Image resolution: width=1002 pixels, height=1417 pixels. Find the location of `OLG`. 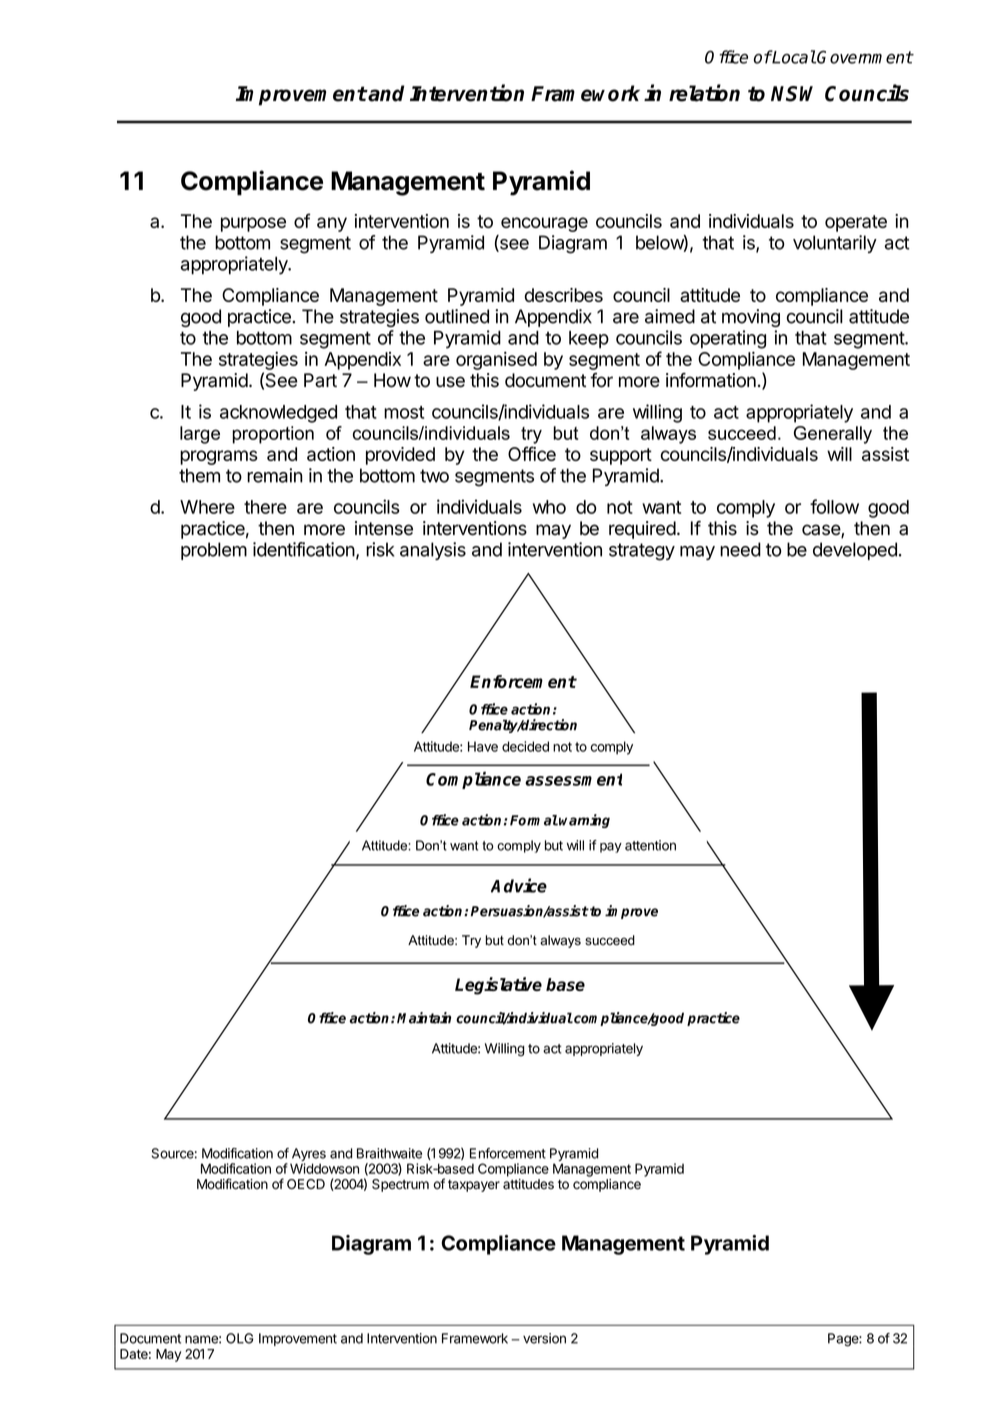

OLG is located at coordinates (239, 1338).
